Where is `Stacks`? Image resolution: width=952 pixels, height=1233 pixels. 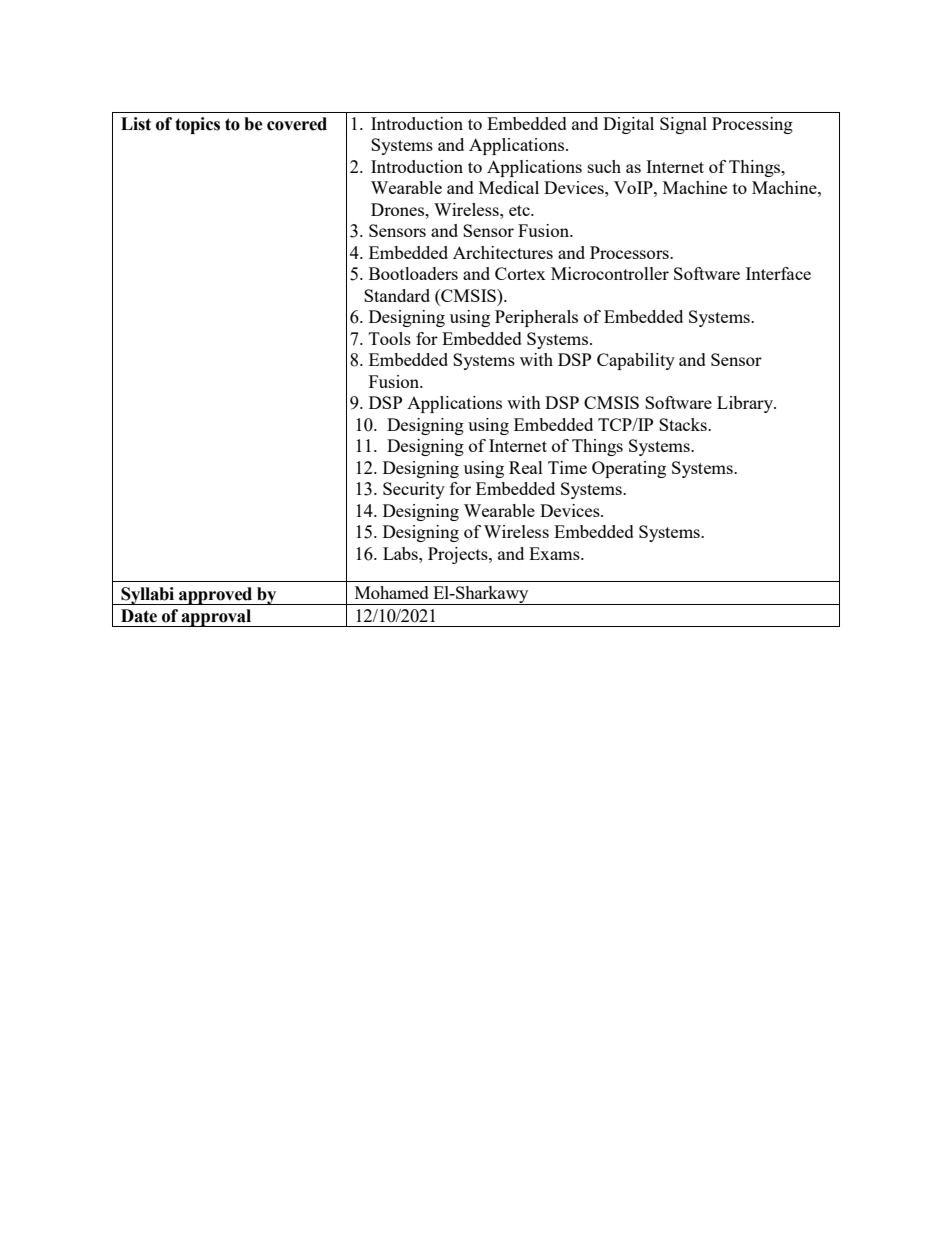
Stacks is located at coordinates (684, 424).
